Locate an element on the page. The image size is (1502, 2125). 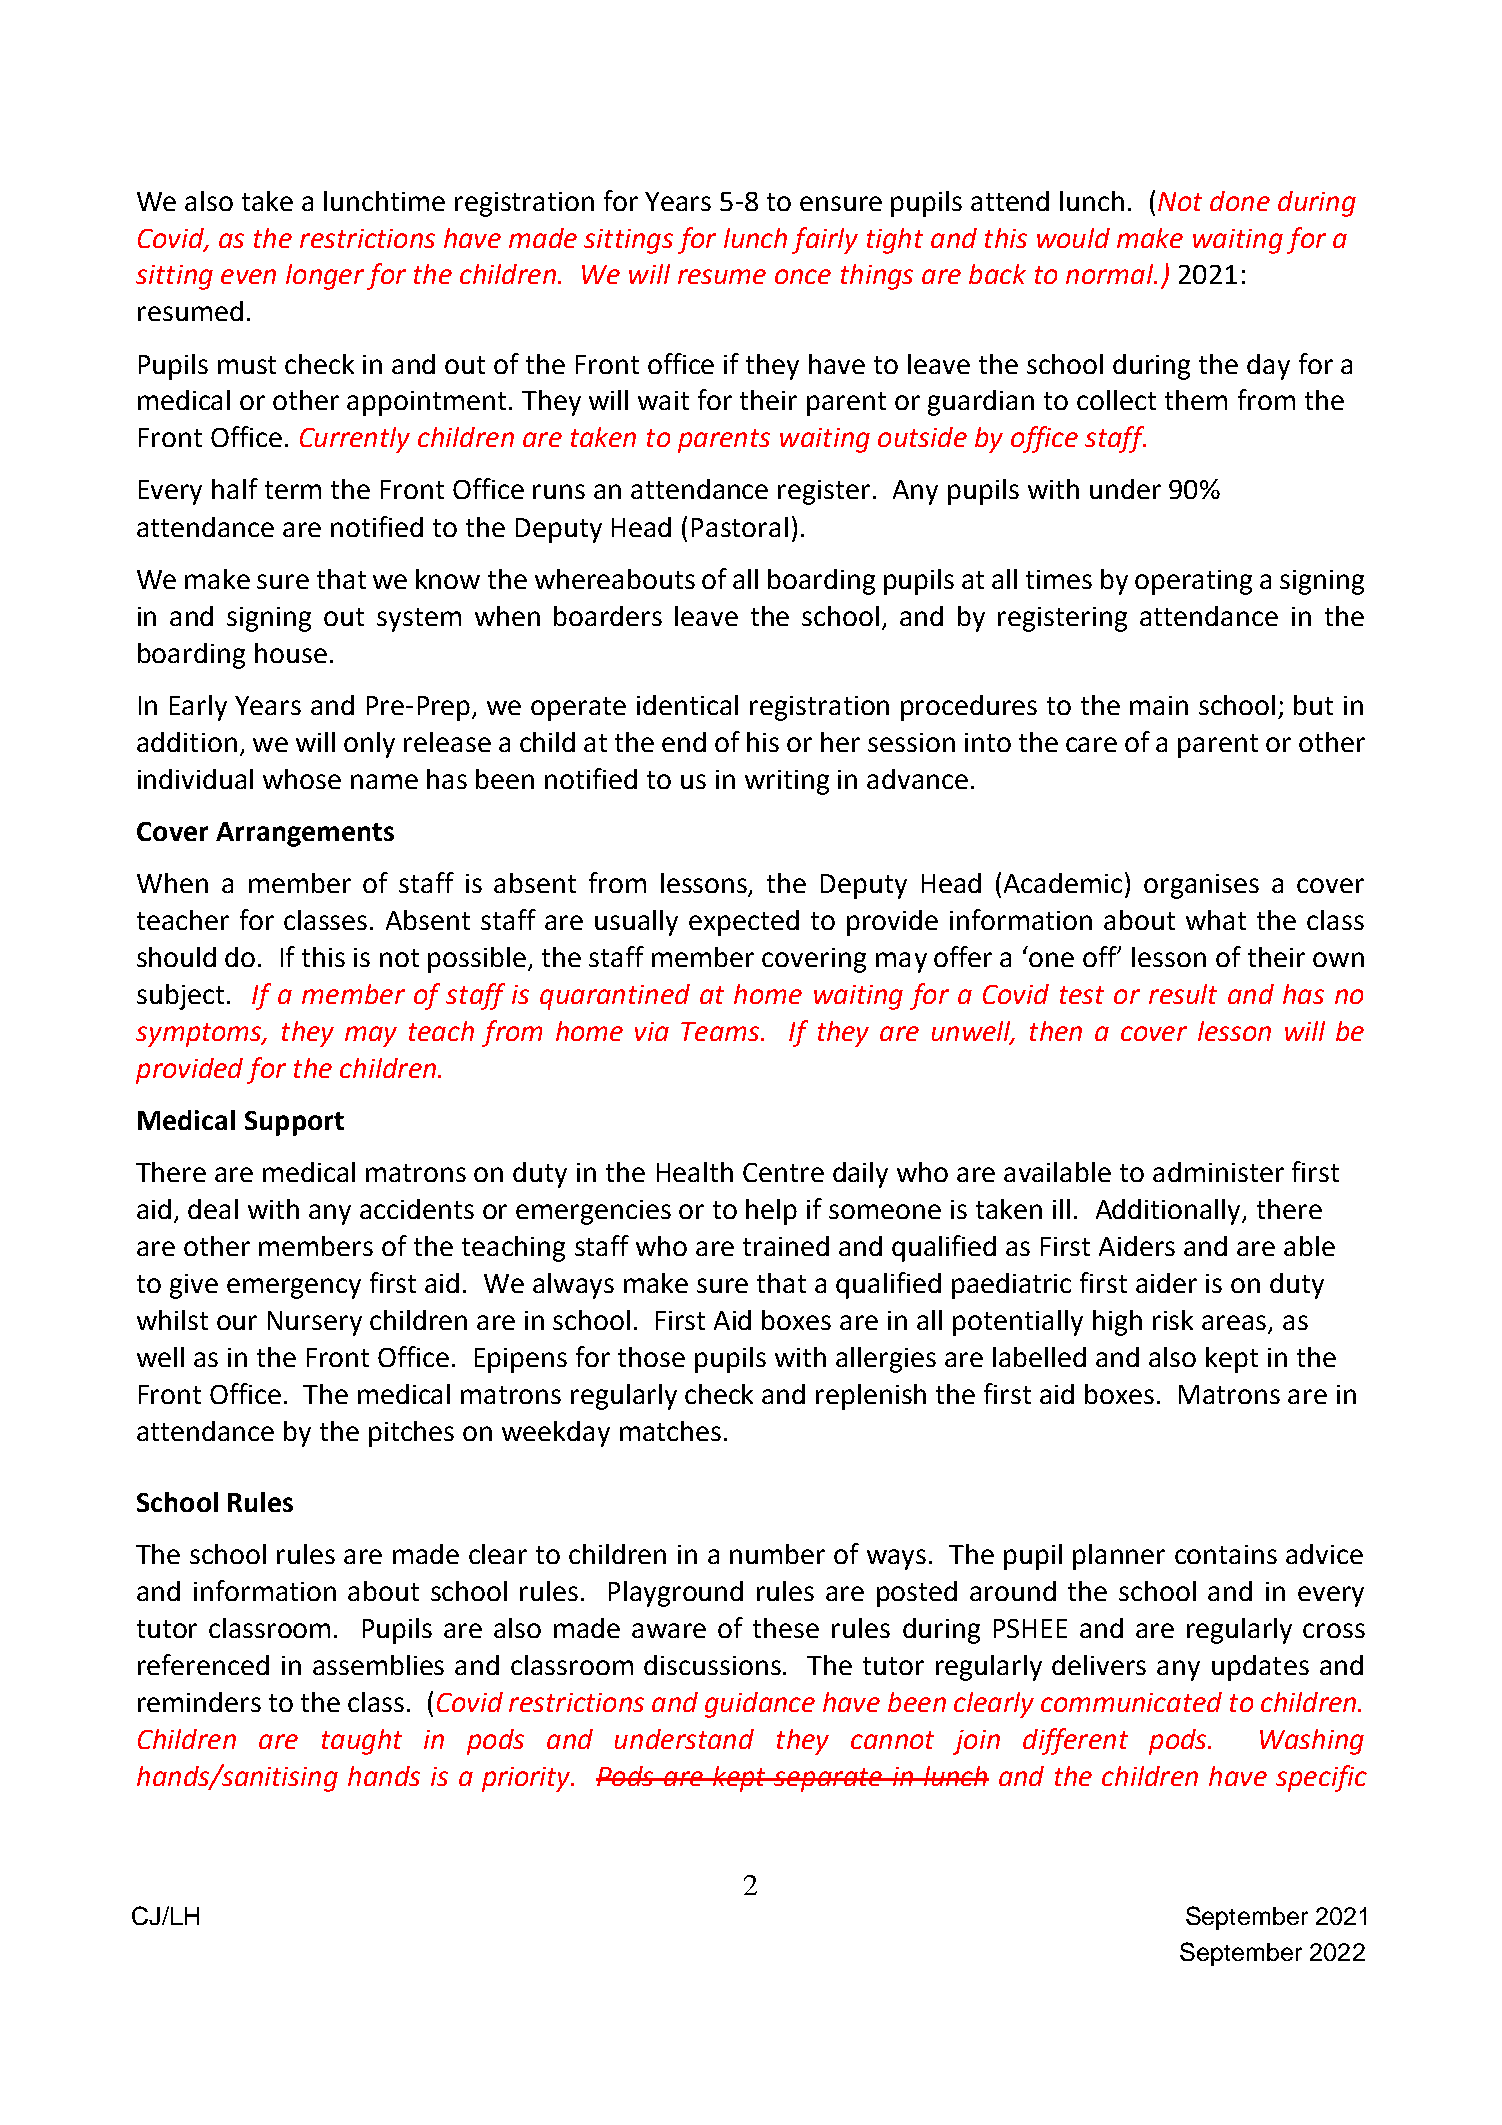
operating is located at coordinates (1193, 582).
